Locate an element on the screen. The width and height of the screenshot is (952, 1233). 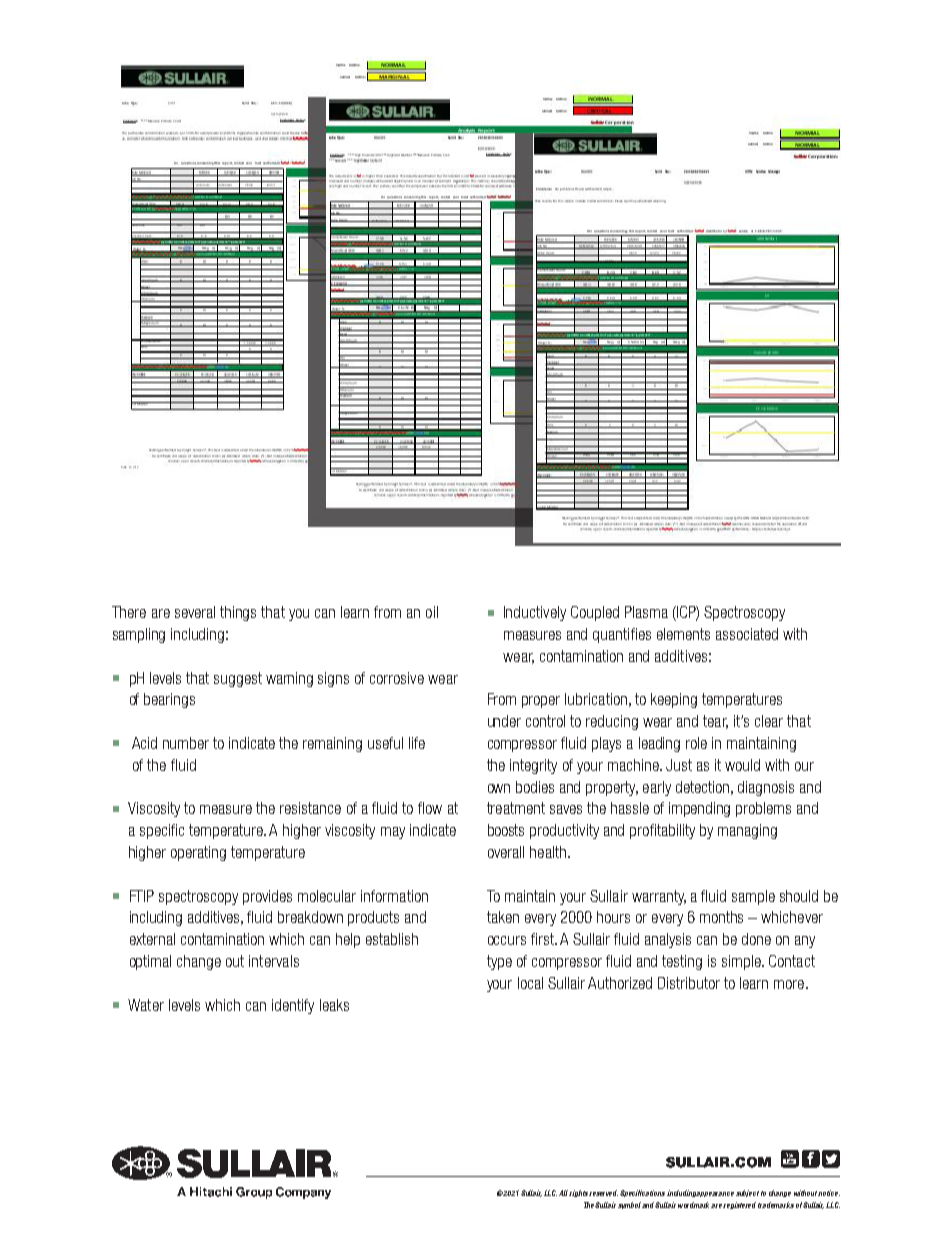
associated is located at coordinates (747, 634).
